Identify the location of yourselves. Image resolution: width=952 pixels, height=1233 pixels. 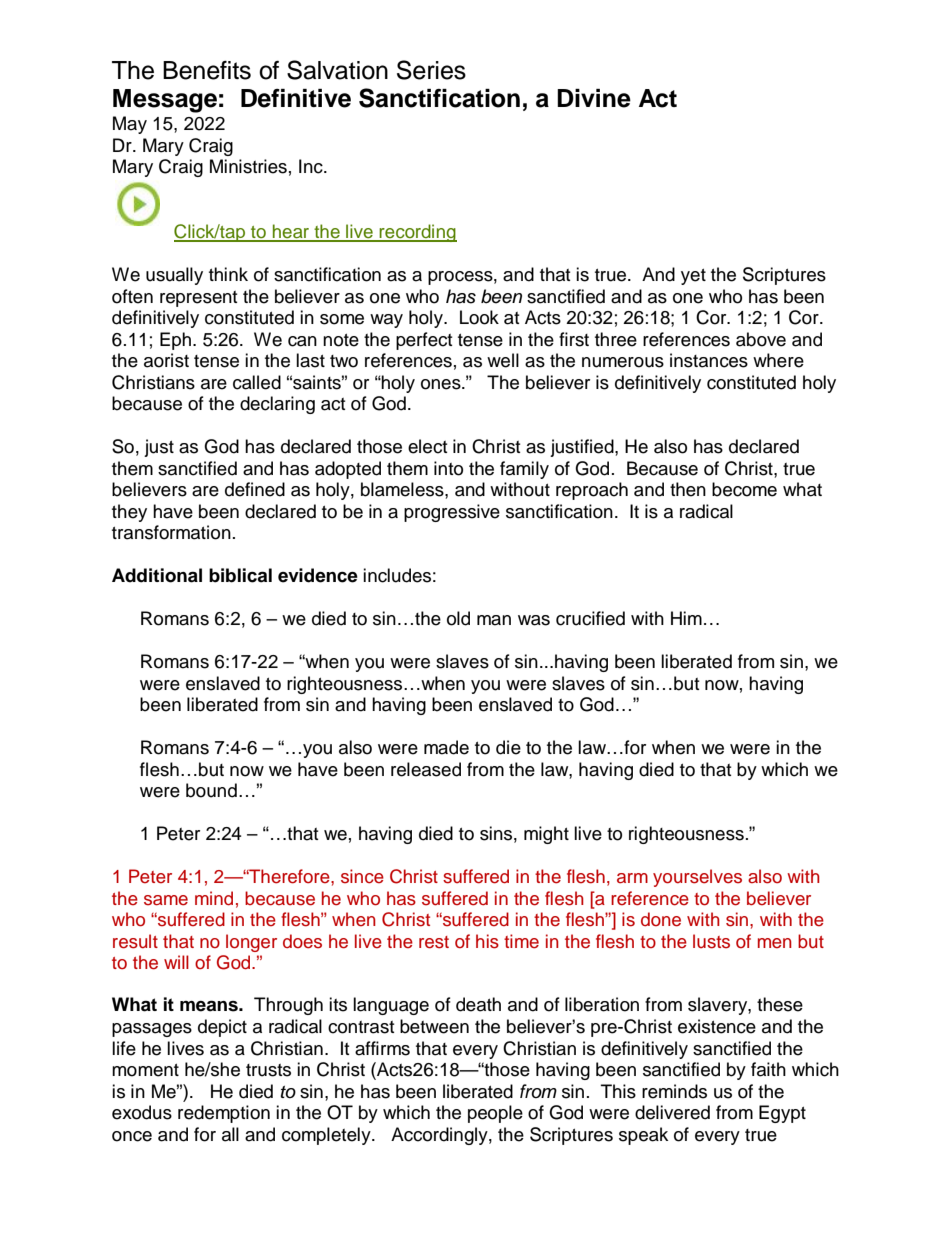
(697, 878).
